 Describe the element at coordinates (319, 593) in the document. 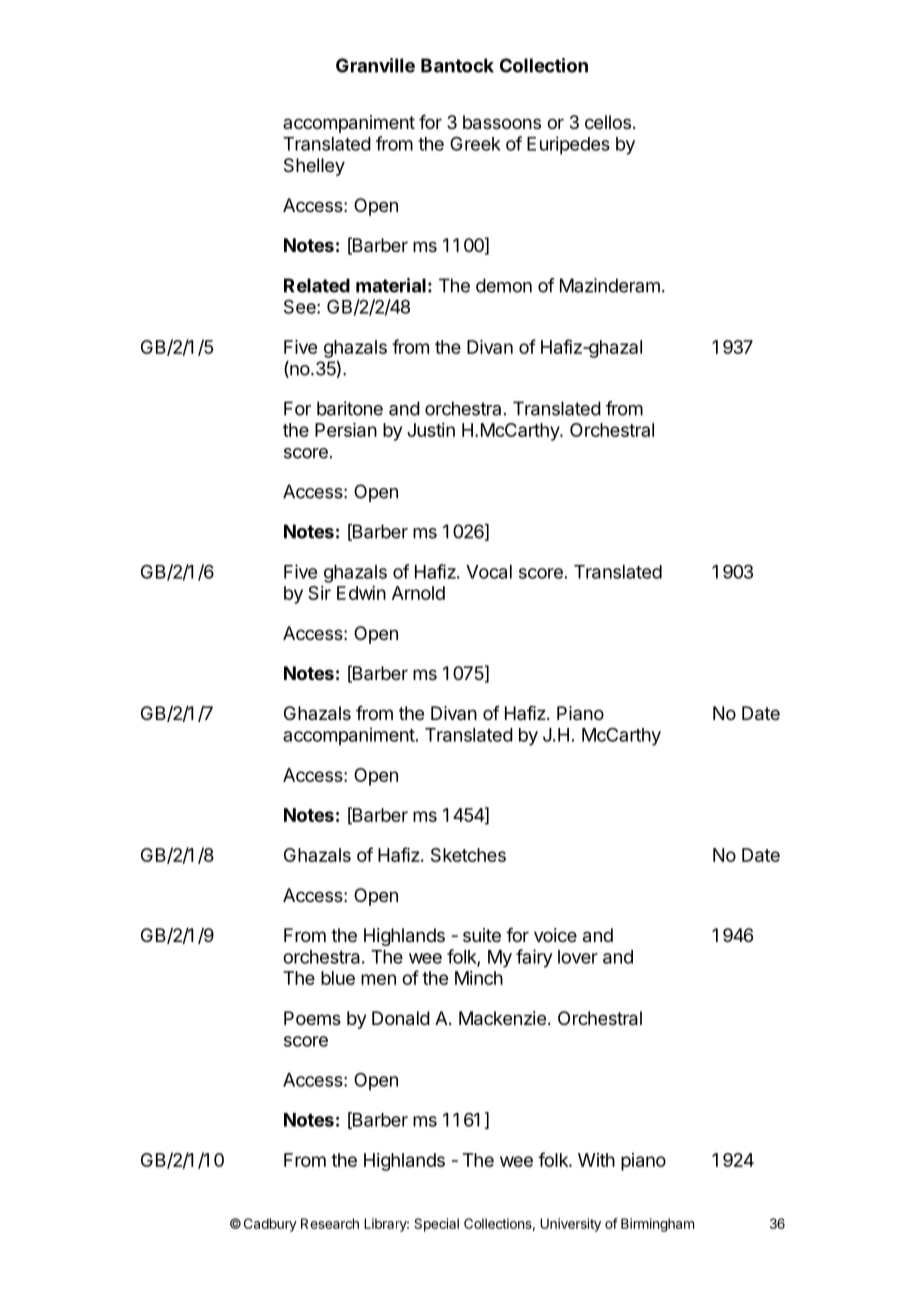

I see `Sir` at that location.
